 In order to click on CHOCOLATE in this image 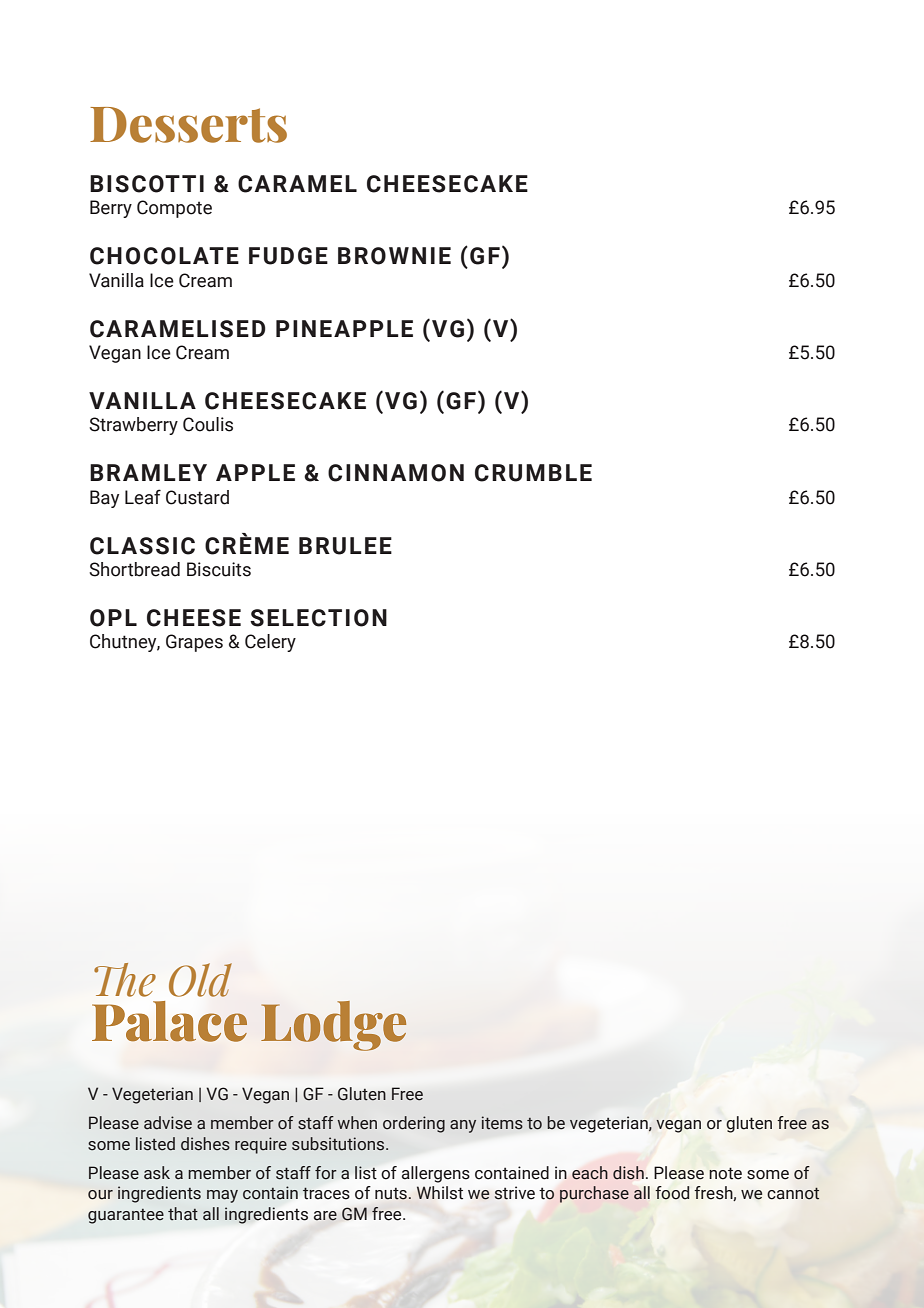, I will do `click(164, 256)`.
